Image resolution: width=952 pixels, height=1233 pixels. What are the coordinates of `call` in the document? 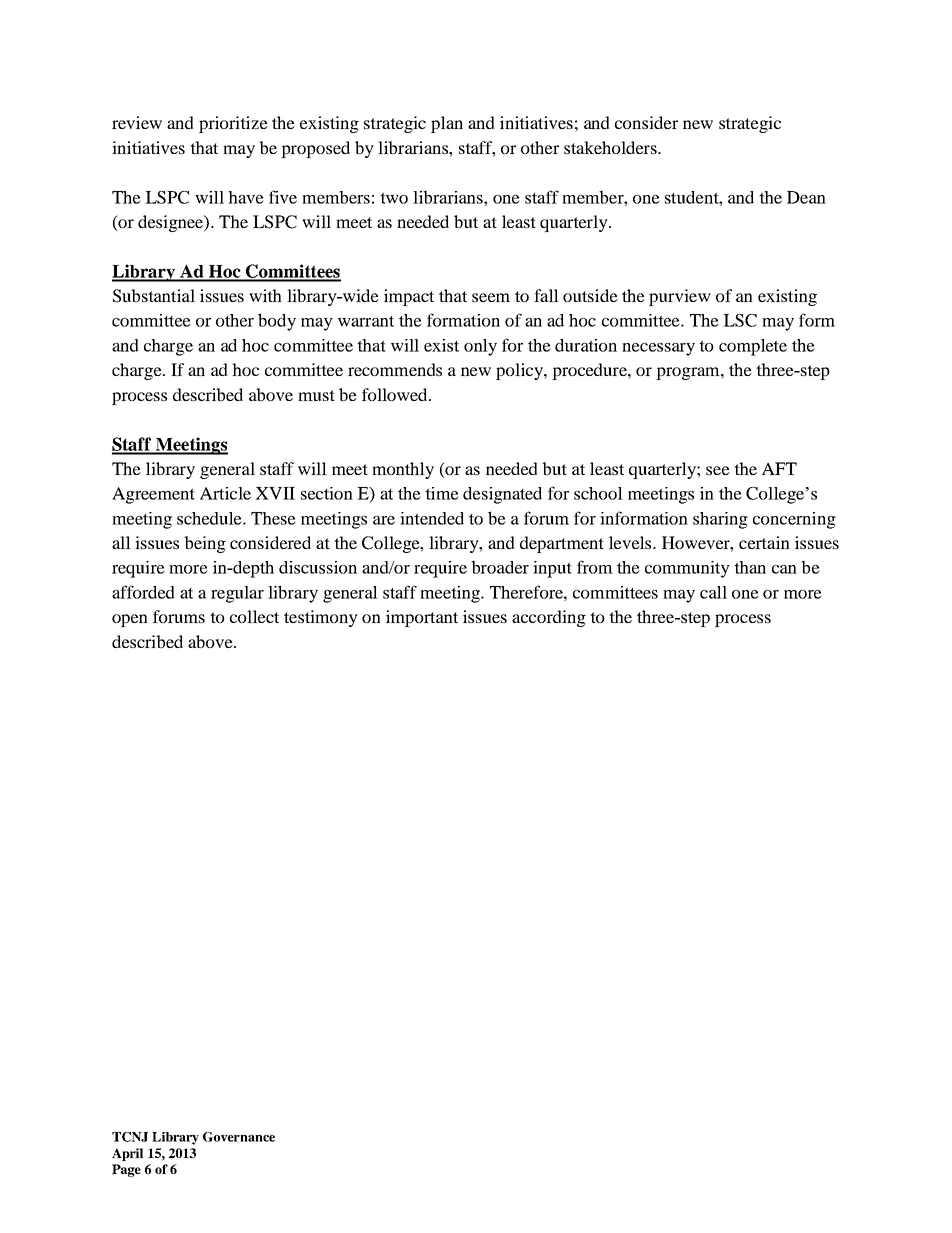 It's located at (713, 592).
